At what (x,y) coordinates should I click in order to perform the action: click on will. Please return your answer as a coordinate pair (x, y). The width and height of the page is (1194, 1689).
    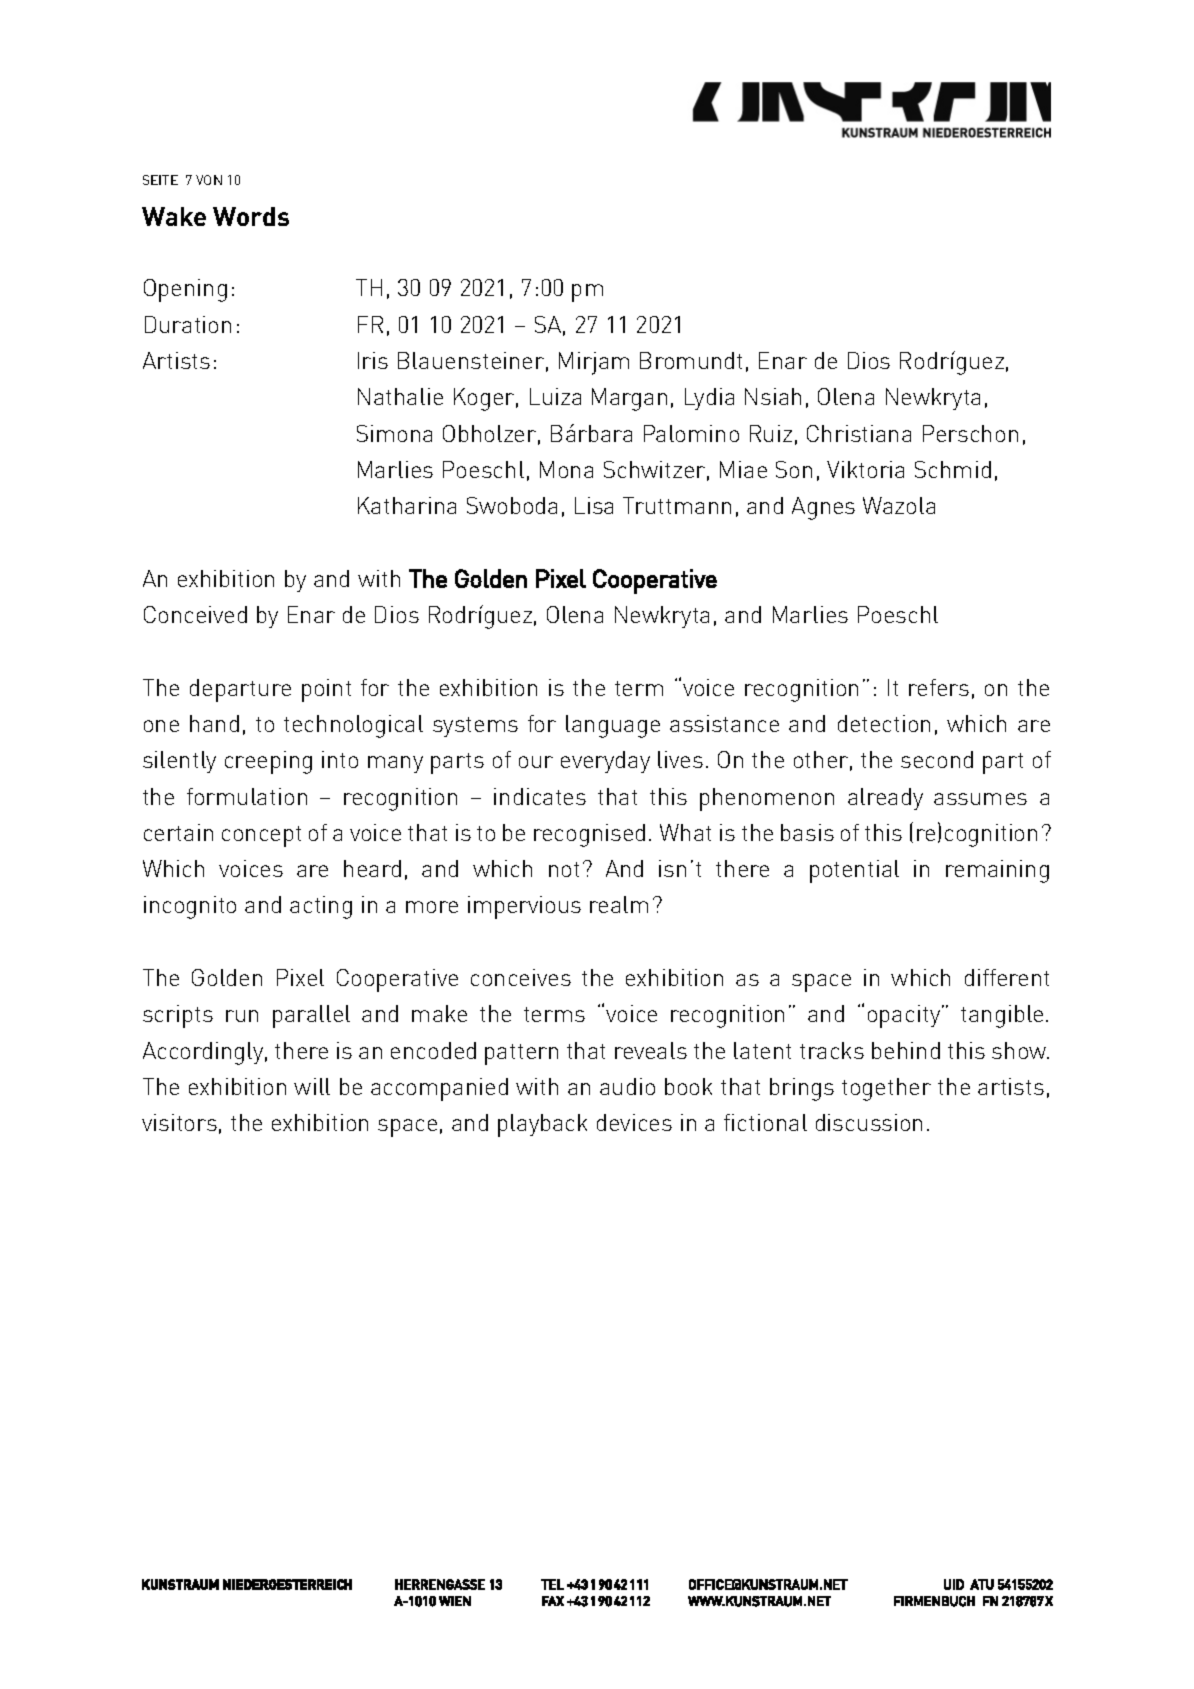
    Looking at the image, I should click on (312, 1086).
